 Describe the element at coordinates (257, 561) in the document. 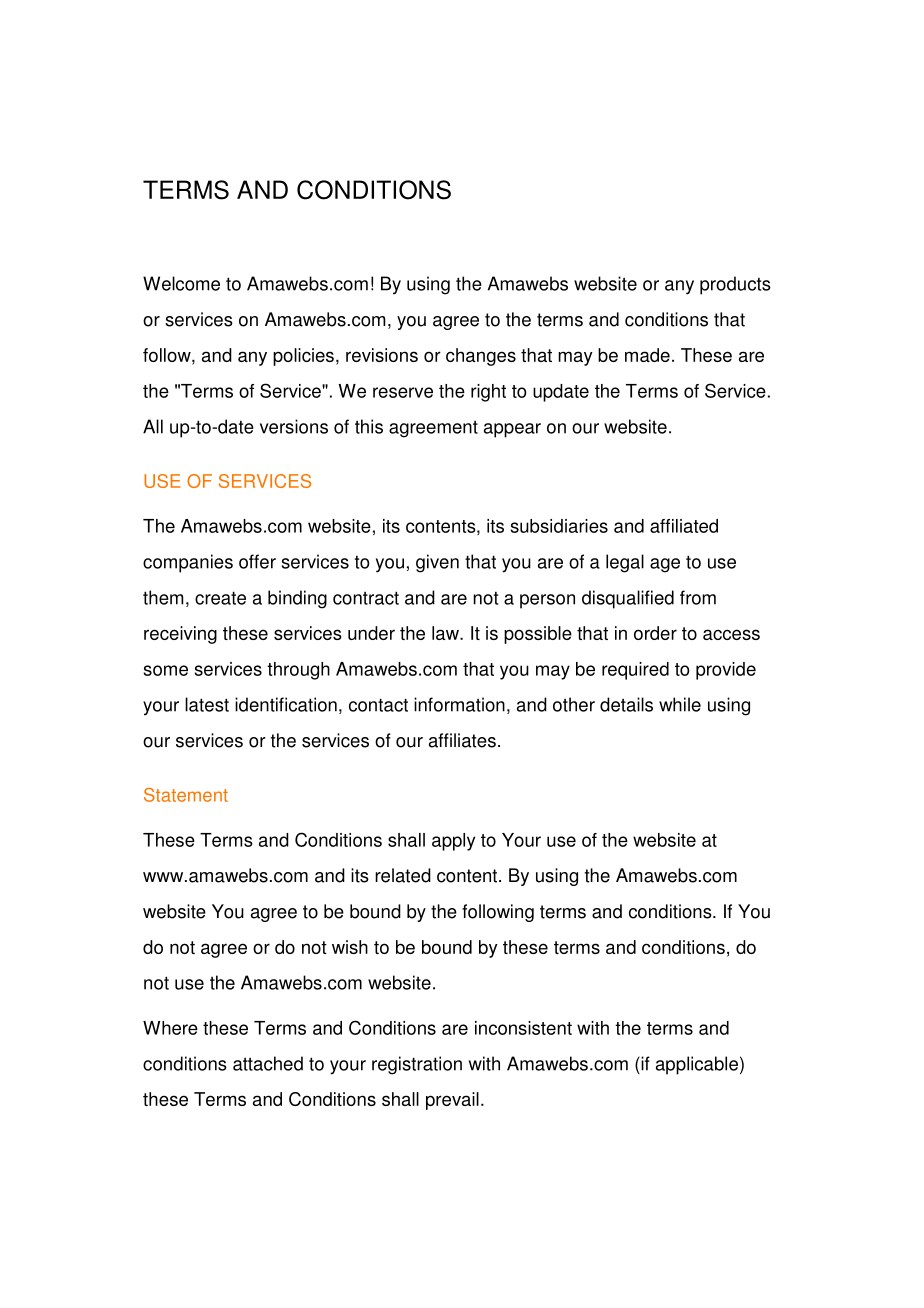

I see `offer` at that location.
